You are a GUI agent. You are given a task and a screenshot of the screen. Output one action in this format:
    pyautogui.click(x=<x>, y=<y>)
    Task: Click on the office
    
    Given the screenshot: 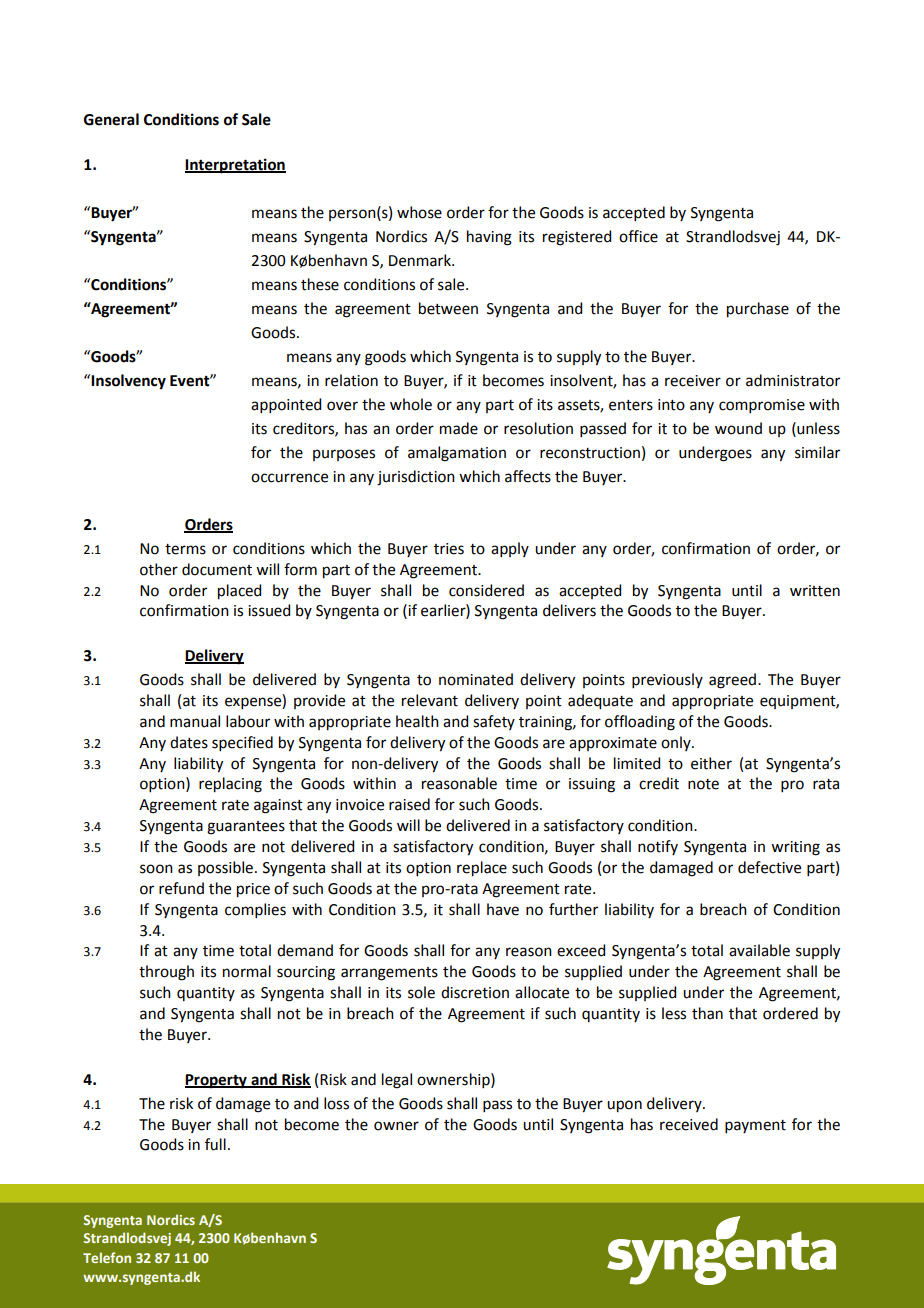 What is the action you would take?
    pyautogui.click(x=638, y=236)
